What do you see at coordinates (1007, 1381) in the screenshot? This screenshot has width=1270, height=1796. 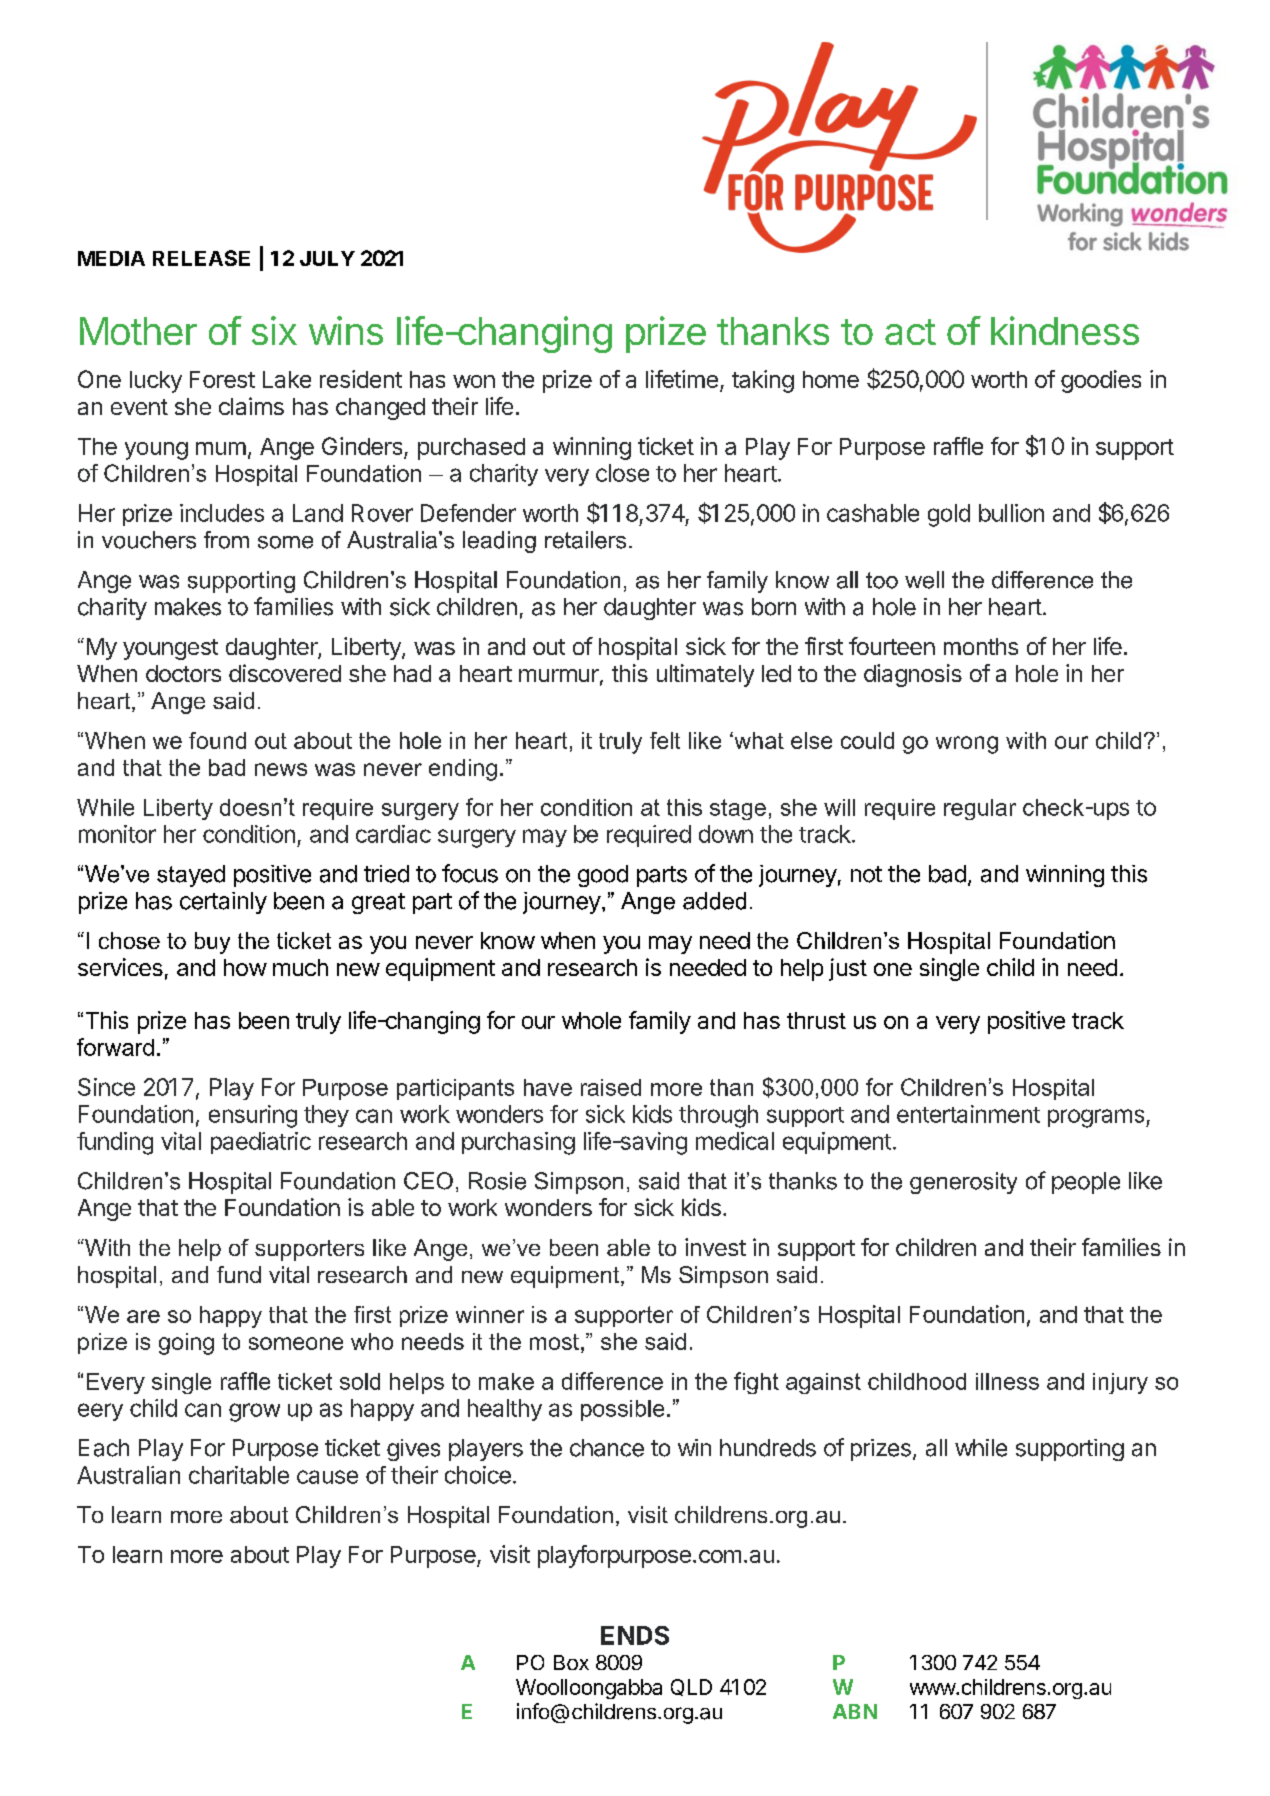 I see `illness` at bounding box center [1007, 1381].
